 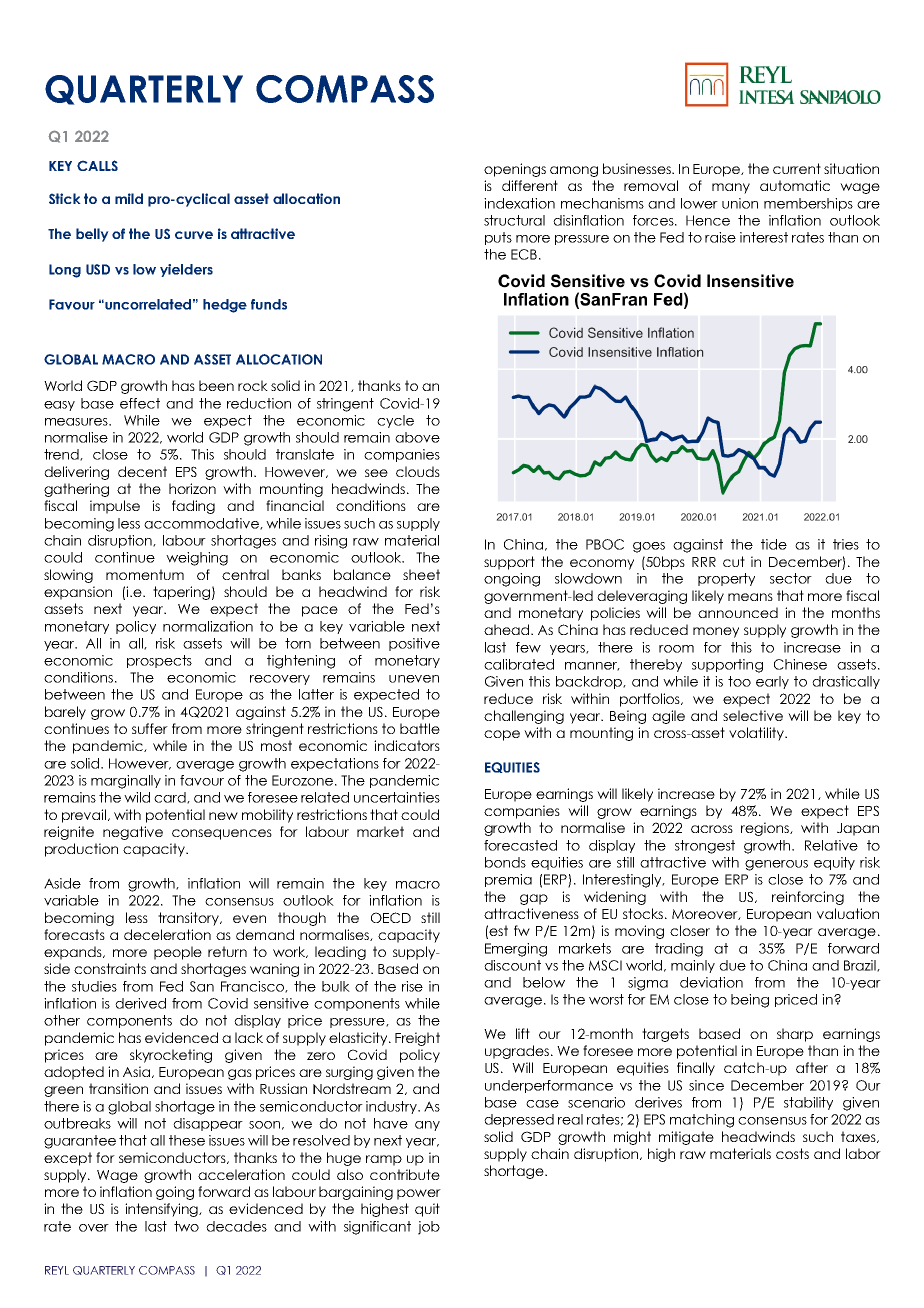 What do you see at coordinates (133, 833) in the image?
I see `negative` at bounding box center [133, 833].
